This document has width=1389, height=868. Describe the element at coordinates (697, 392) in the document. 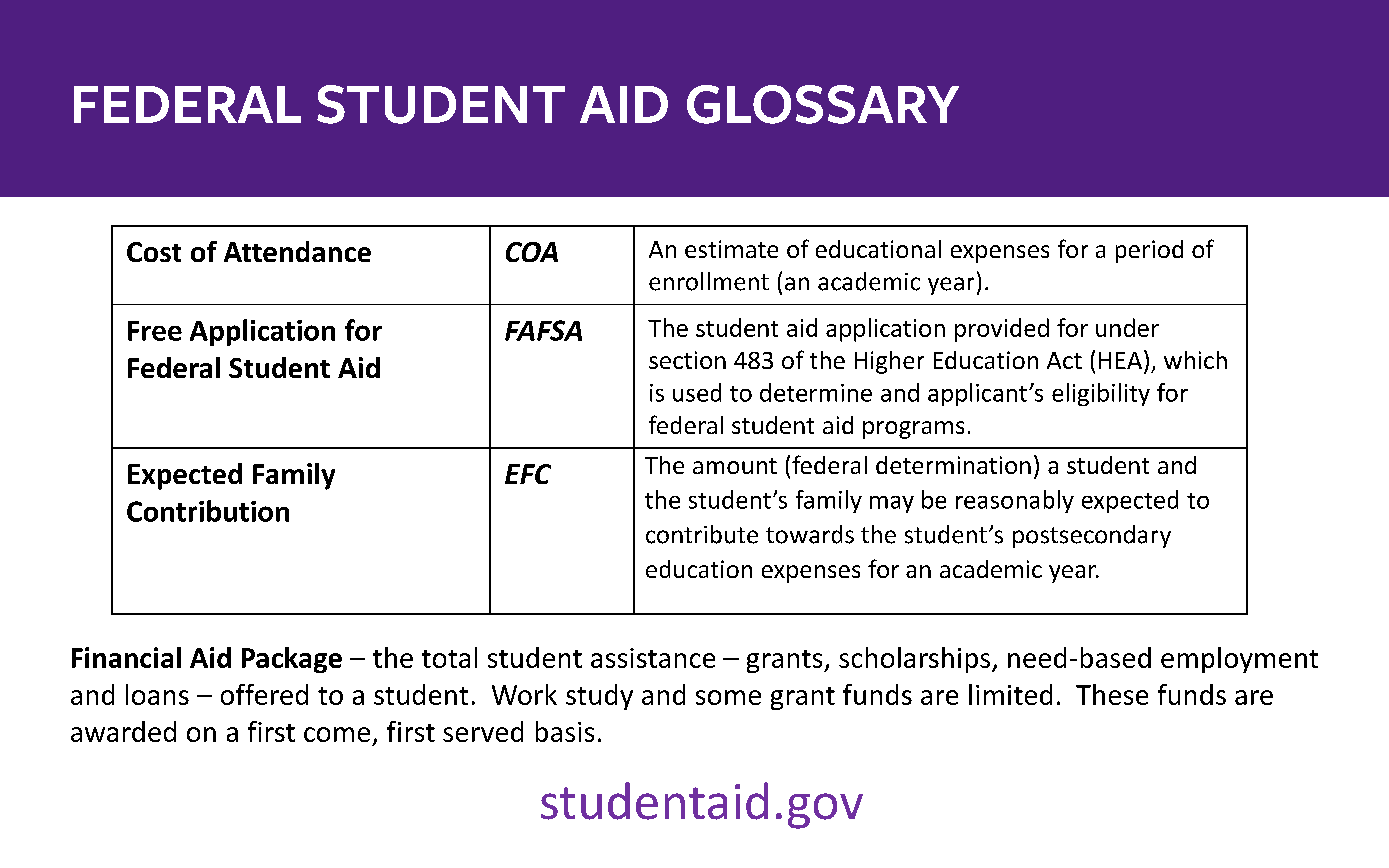

I see `used` at that location.
